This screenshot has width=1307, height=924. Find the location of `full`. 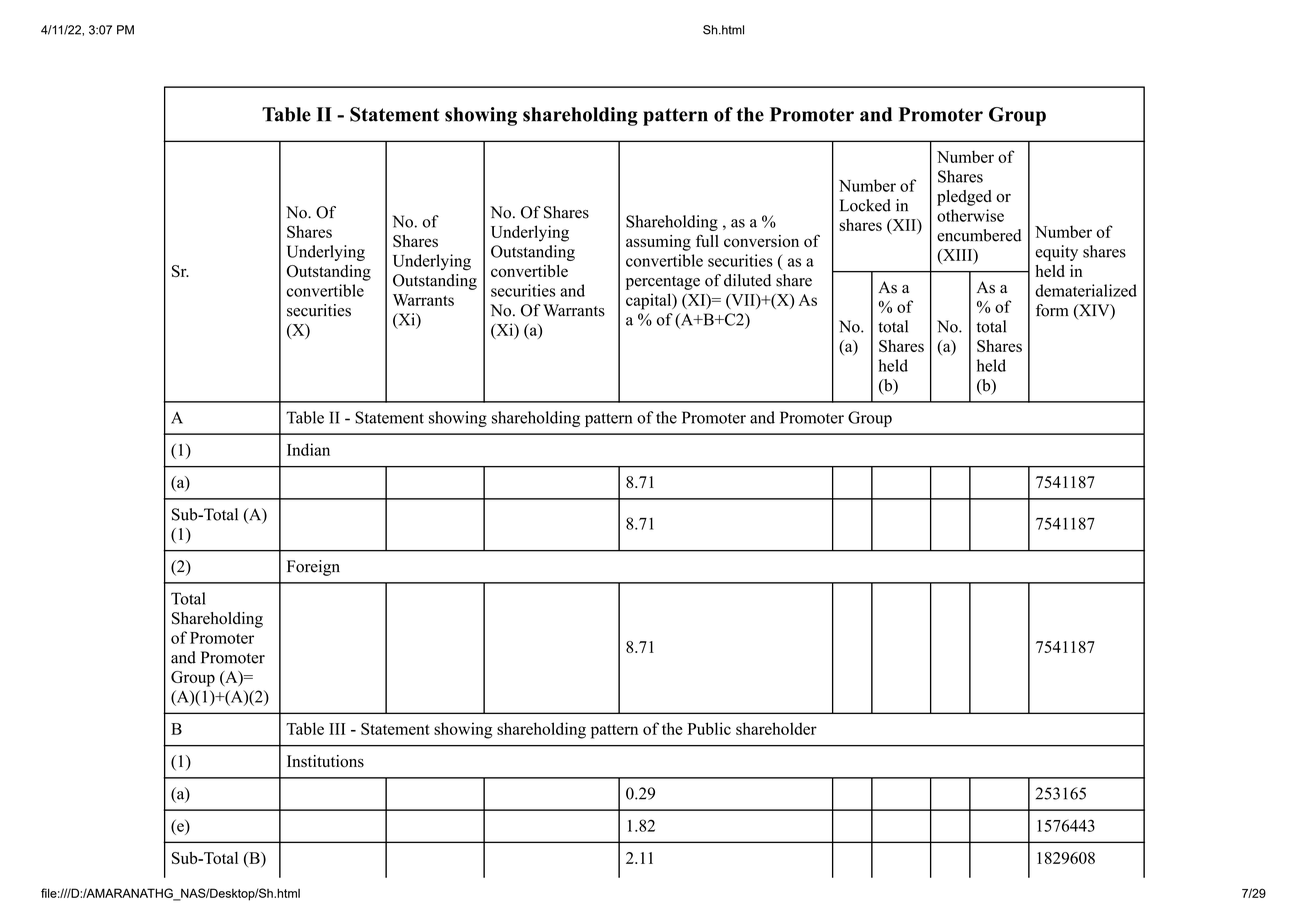

full is located at coordinates (707, 240).
